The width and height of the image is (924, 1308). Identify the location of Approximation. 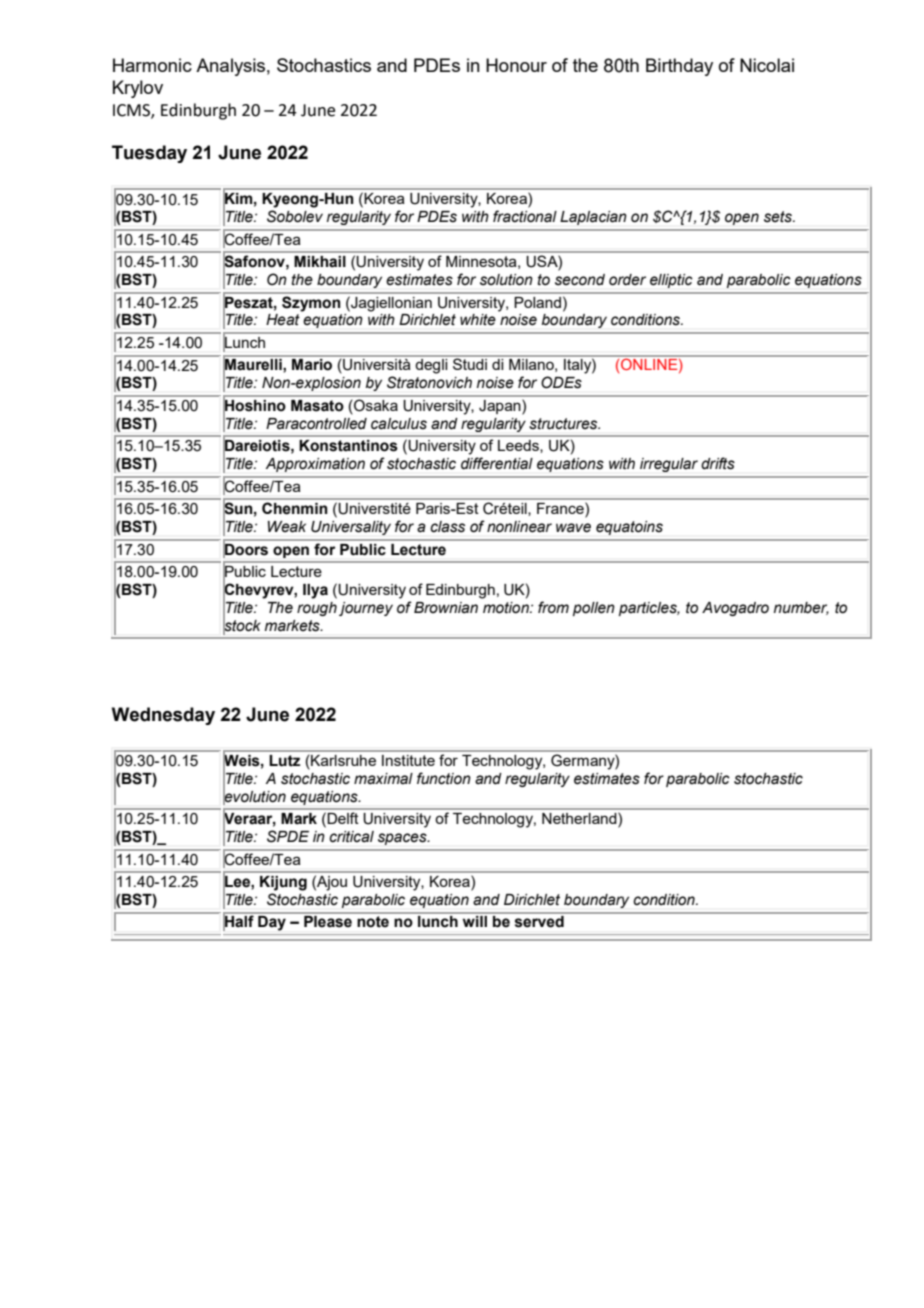
(315, 465).
